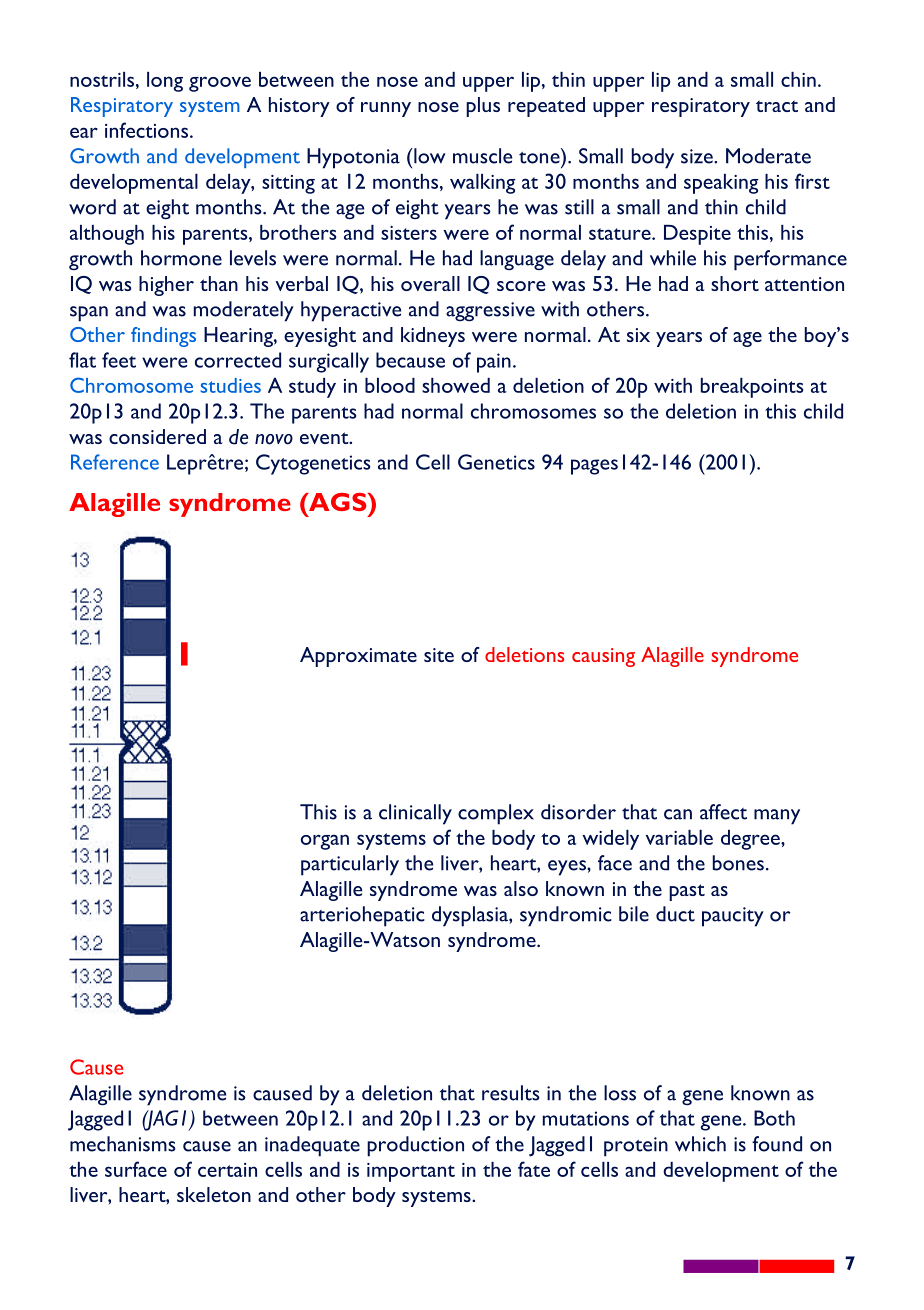  I want to click on causing, so click(603, 657).
